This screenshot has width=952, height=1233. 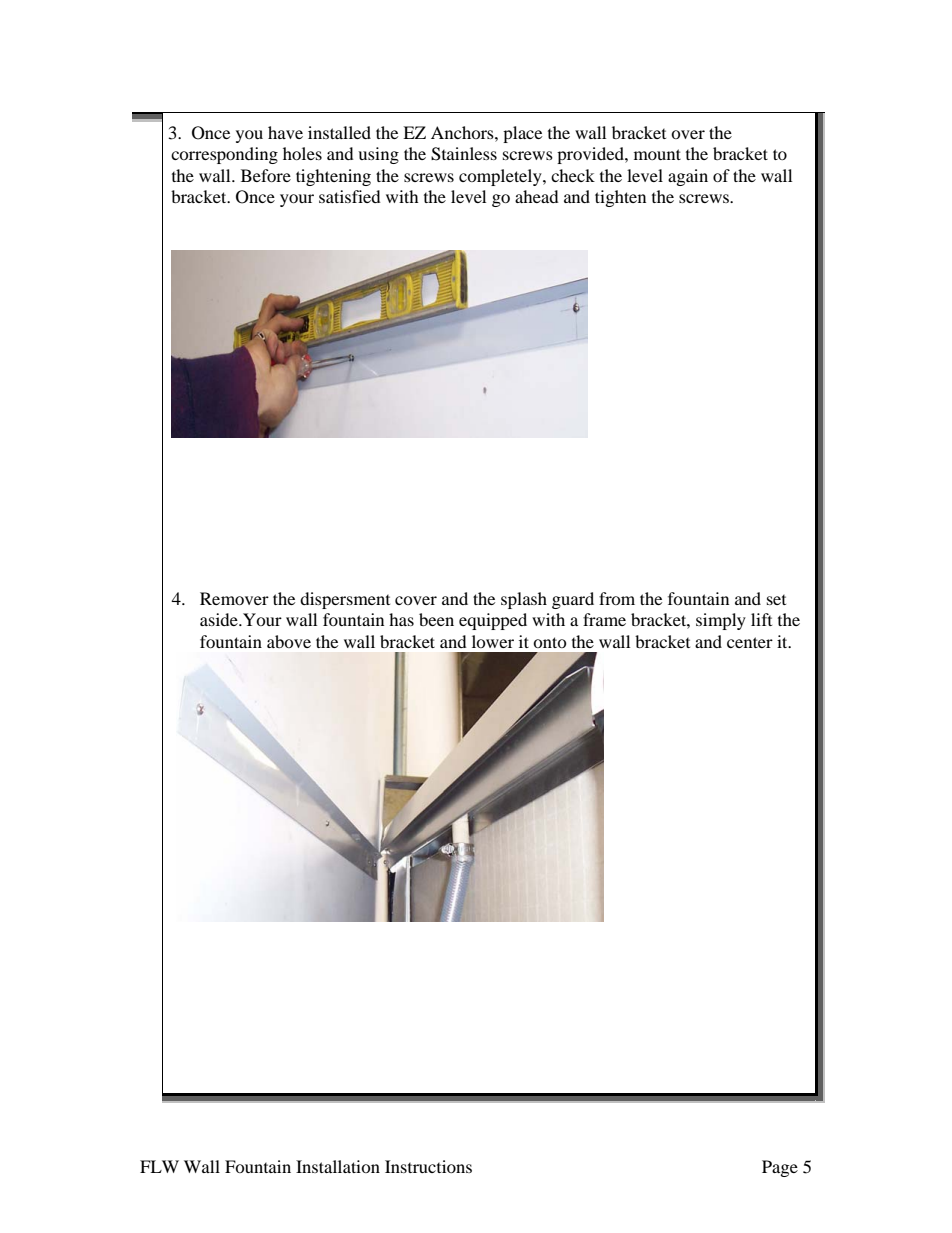 What do you see at coordinates (289, 641) in the screenshot?
I see `above` at bounding box center [289, 641].
